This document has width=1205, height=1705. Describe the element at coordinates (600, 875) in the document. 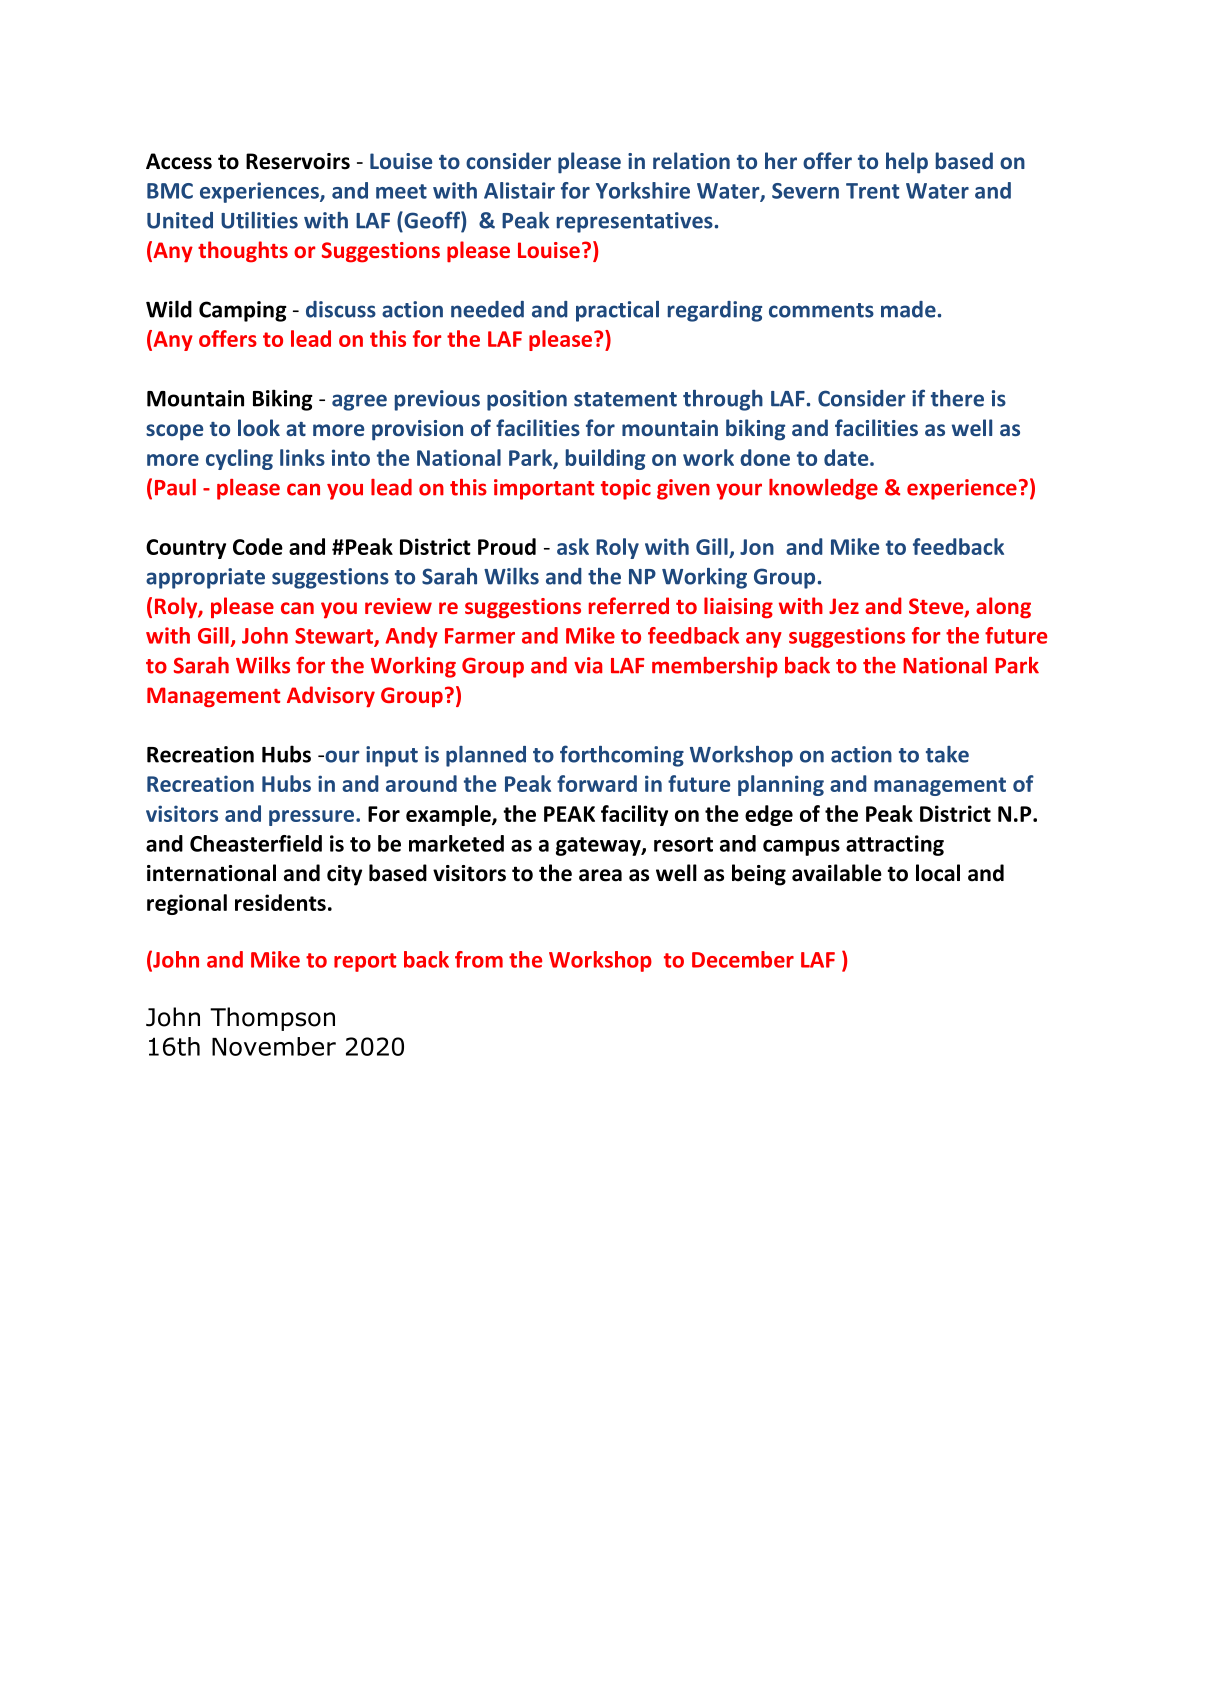

I see `area` at that location.
